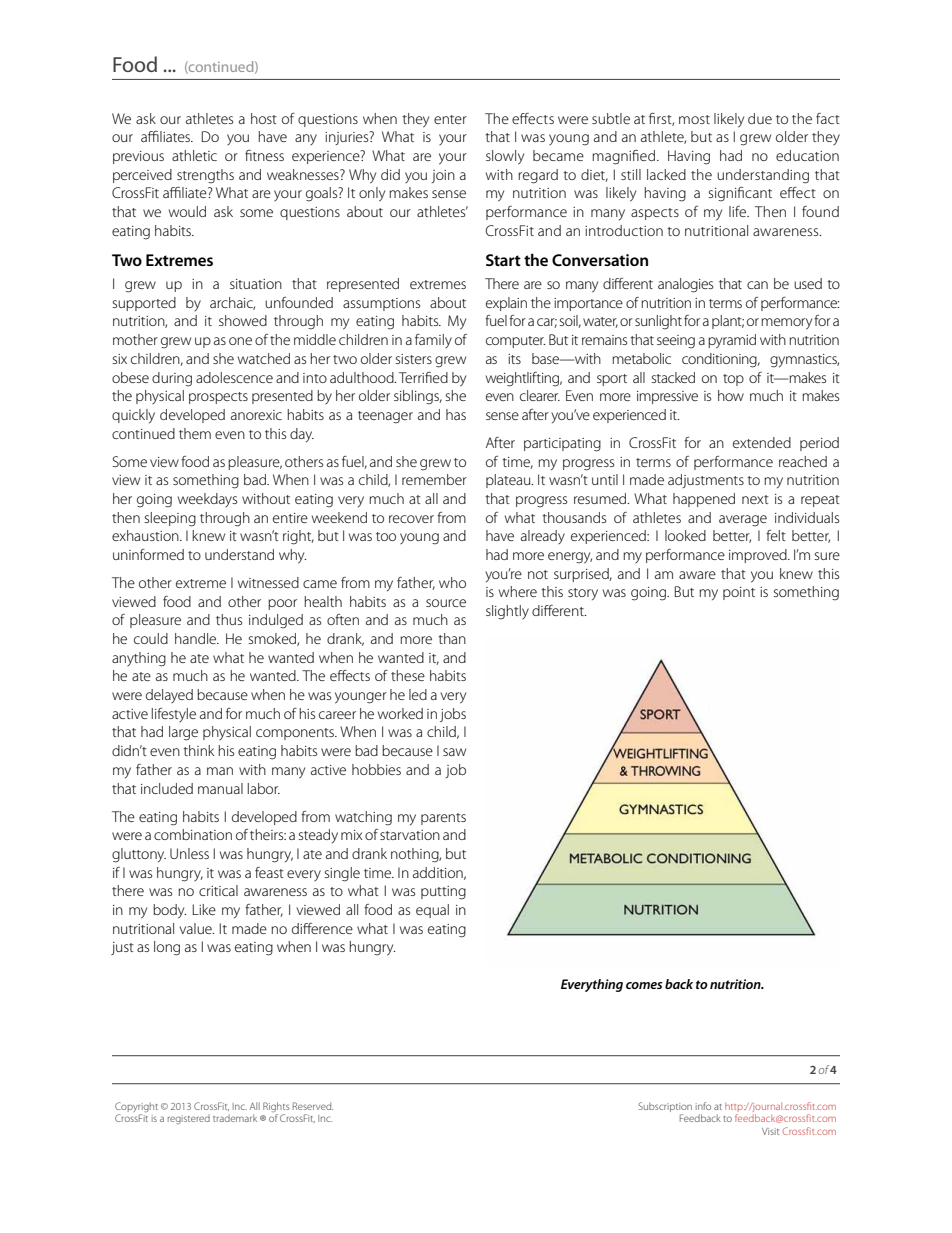 The height and width of the page is (1233, 952). What do you see at coordinates (218, 398) in the page?
I see `prospects` at bounding box center [218, 398].
